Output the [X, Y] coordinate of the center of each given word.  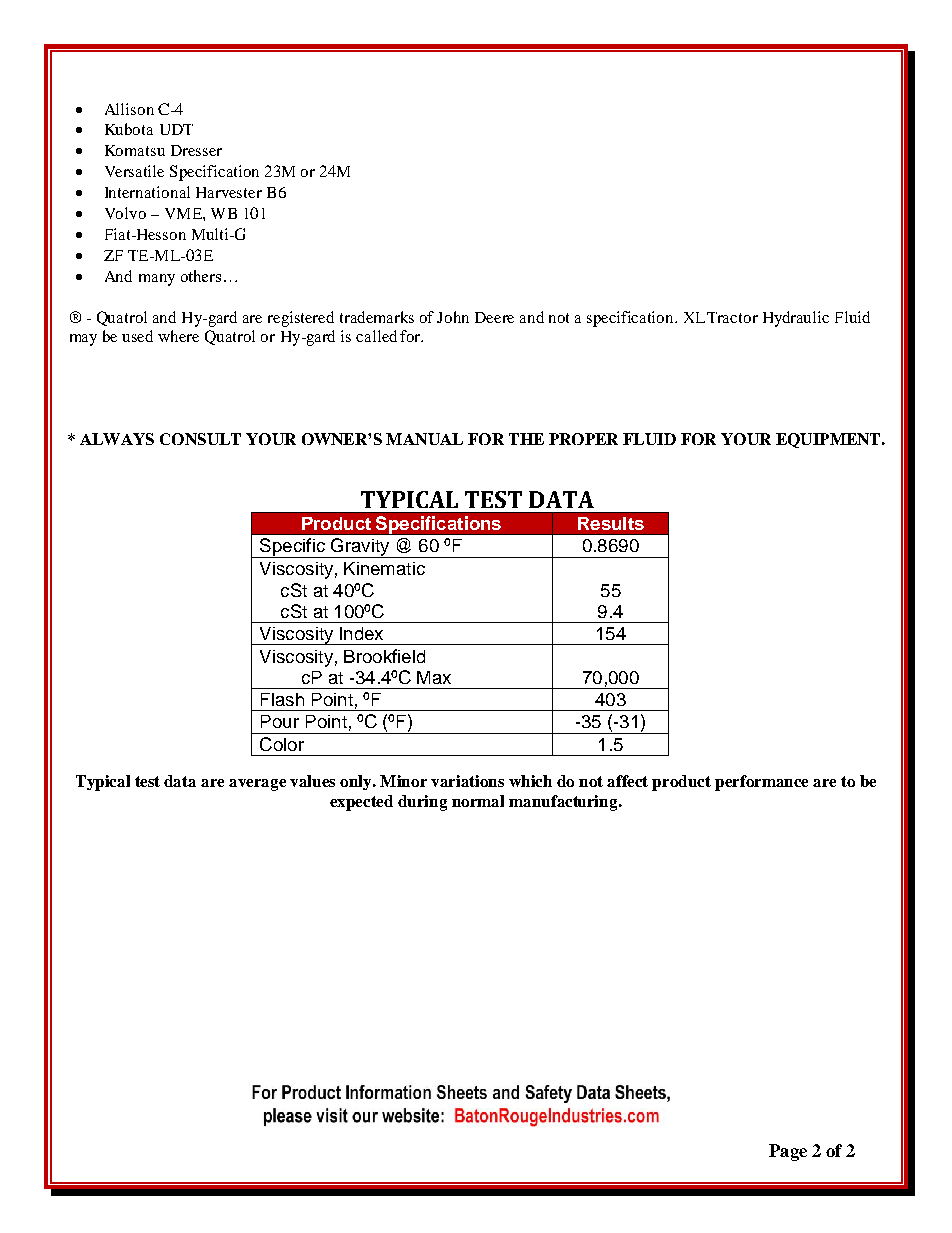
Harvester [229, 192]
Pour [280, 721]
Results [611, 523]
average [257, 785]
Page [788, 1152]
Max [434, 677]
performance [761, 783]
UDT [176, 129]
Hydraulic [796, 319]
